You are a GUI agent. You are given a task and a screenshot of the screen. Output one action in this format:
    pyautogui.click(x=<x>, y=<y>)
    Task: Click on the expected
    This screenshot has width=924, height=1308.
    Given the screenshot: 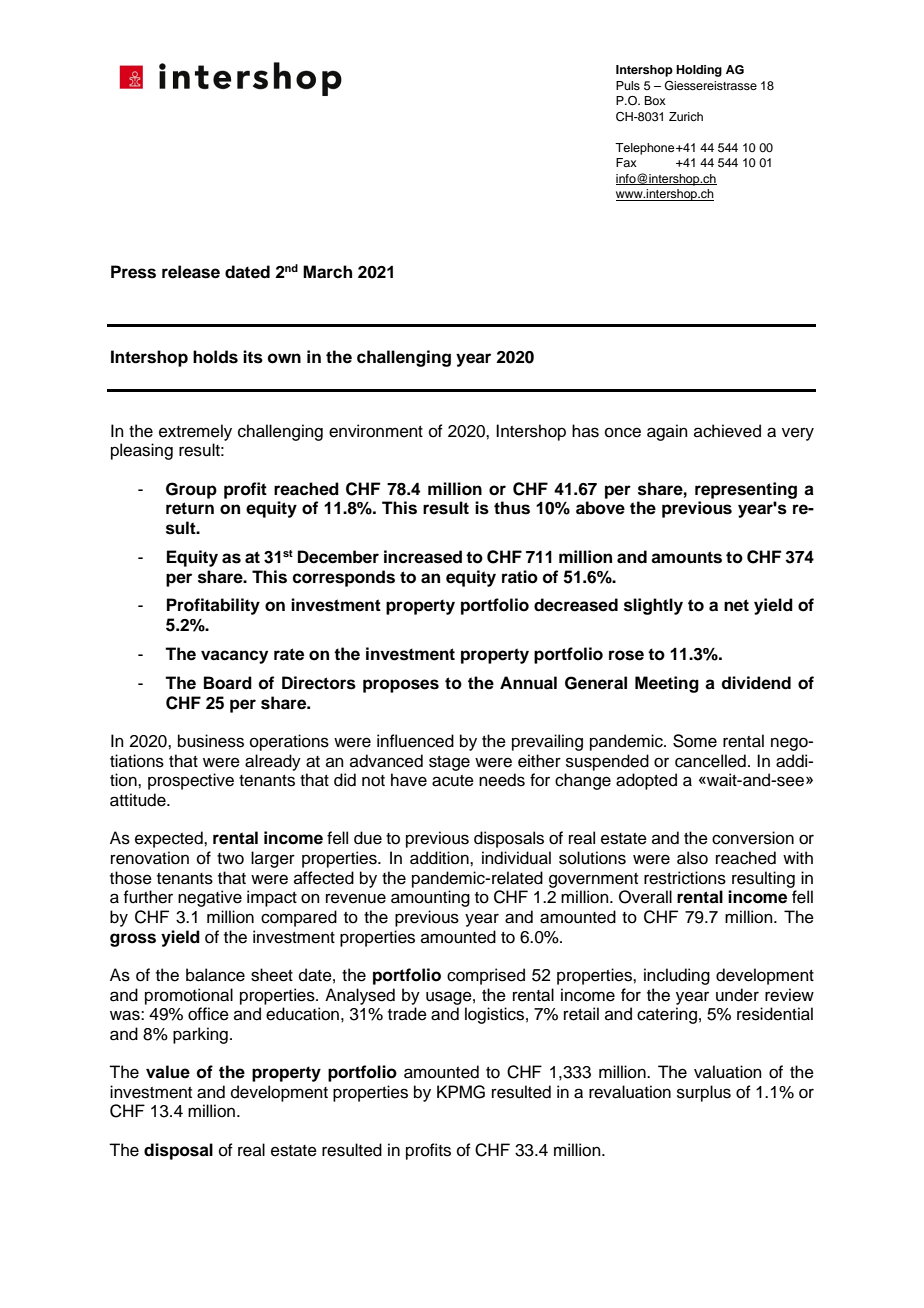 What is the action you would take?
    pyautogui.click(x=170, y=839)
